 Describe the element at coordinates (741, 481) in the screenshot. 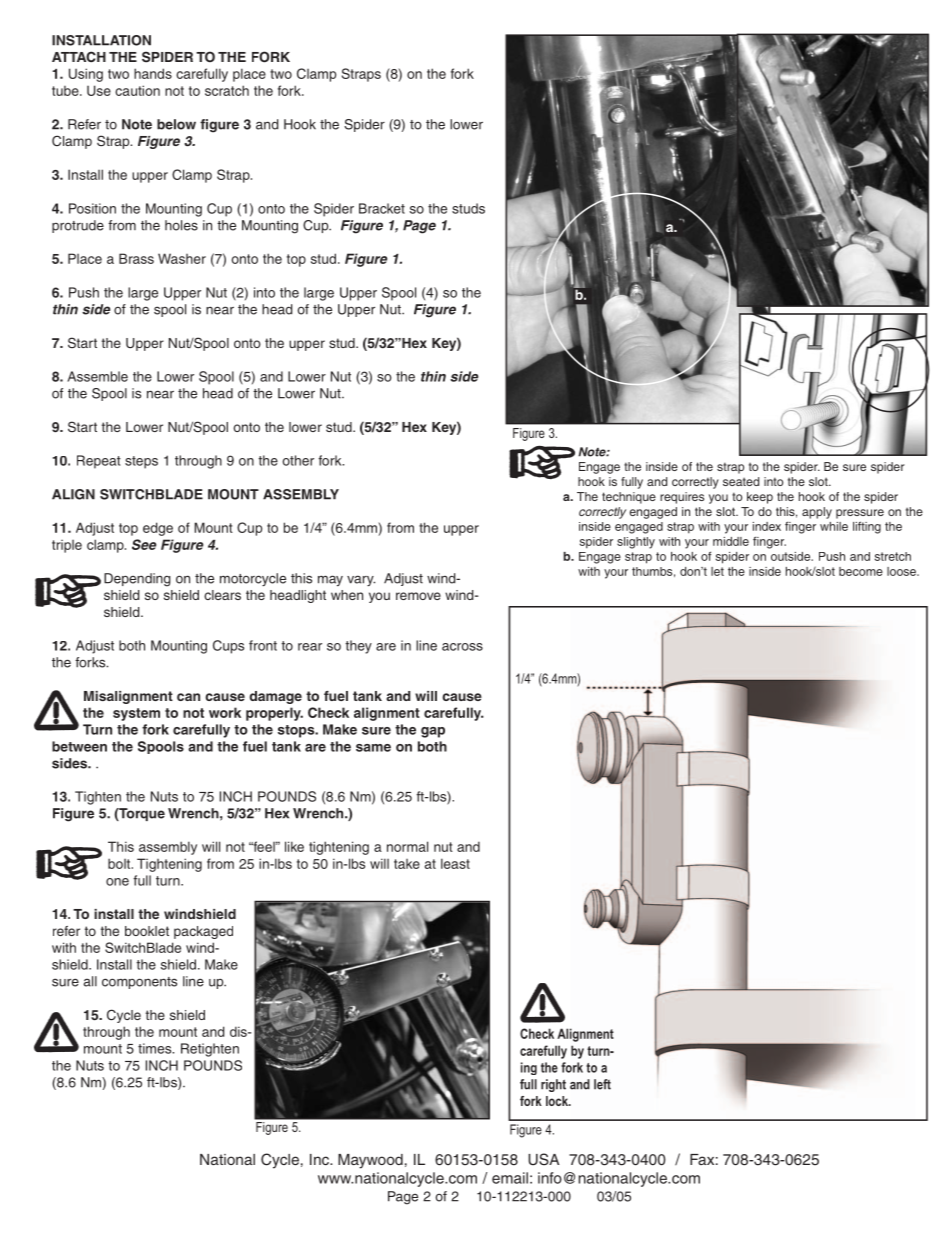

I see `seated` at that location.
